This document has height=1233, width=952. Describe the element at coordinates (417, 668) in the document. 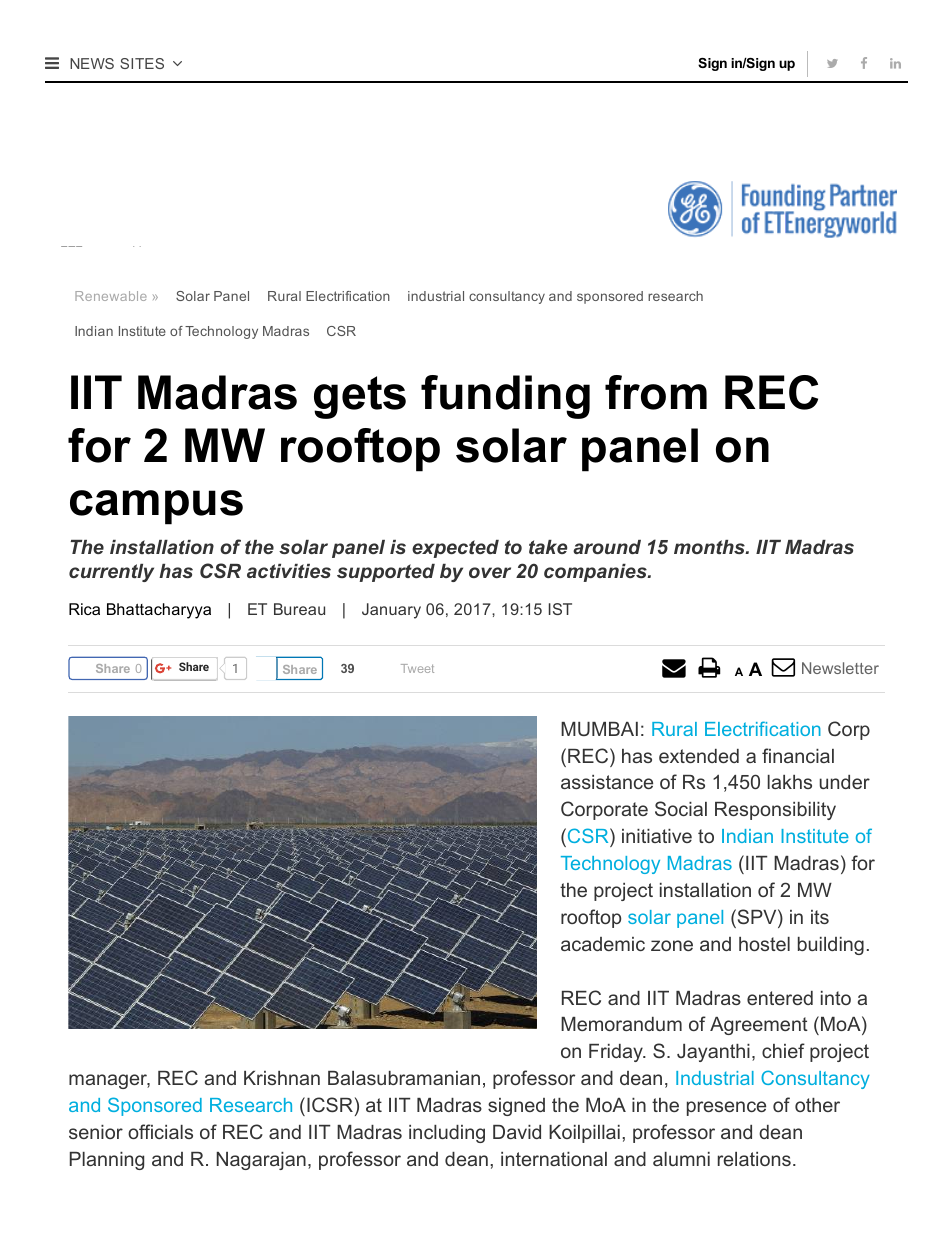

I see `Tweet` at that location.
